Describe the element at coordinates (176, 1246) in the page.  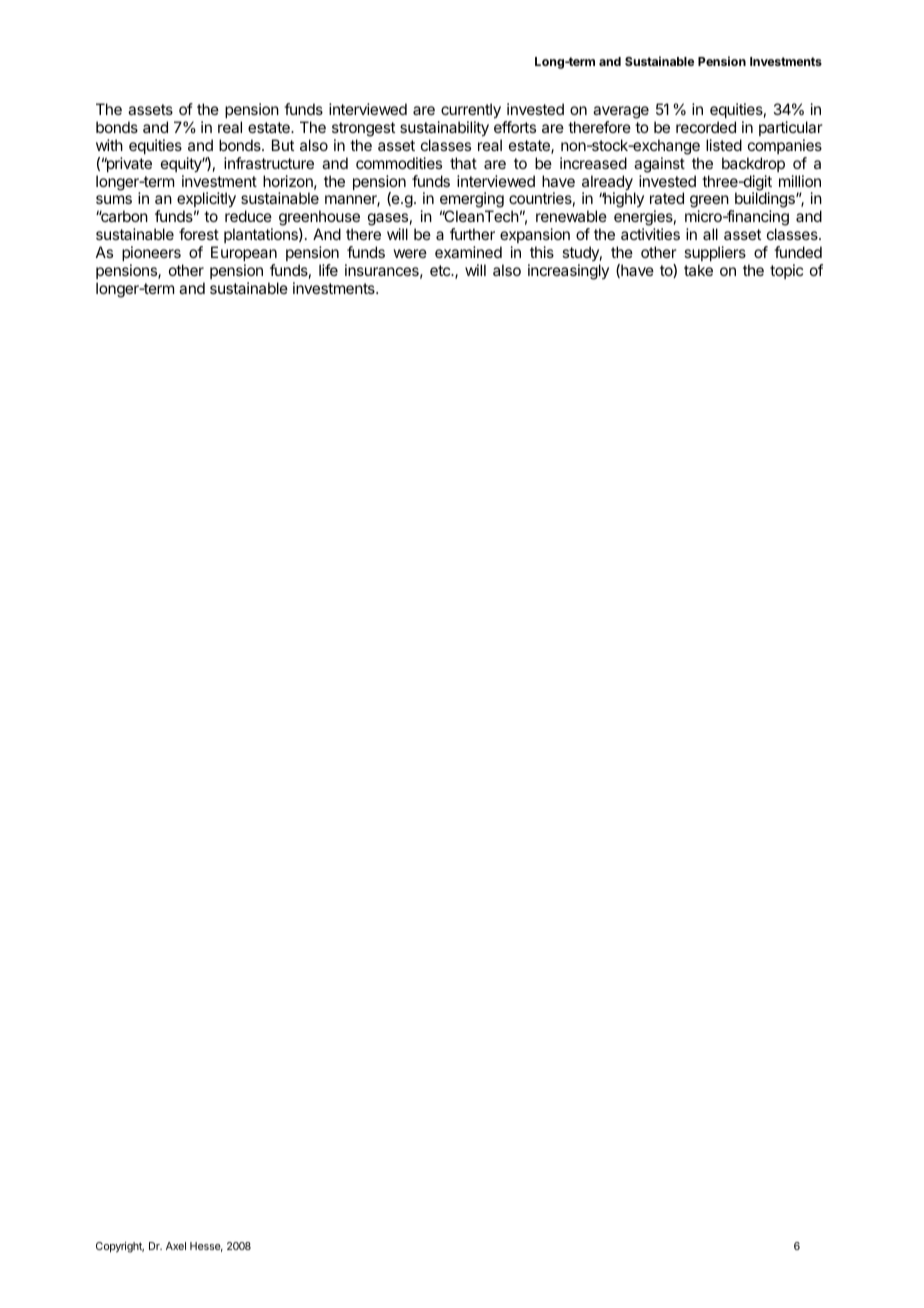
I see `Axel` at that location.
